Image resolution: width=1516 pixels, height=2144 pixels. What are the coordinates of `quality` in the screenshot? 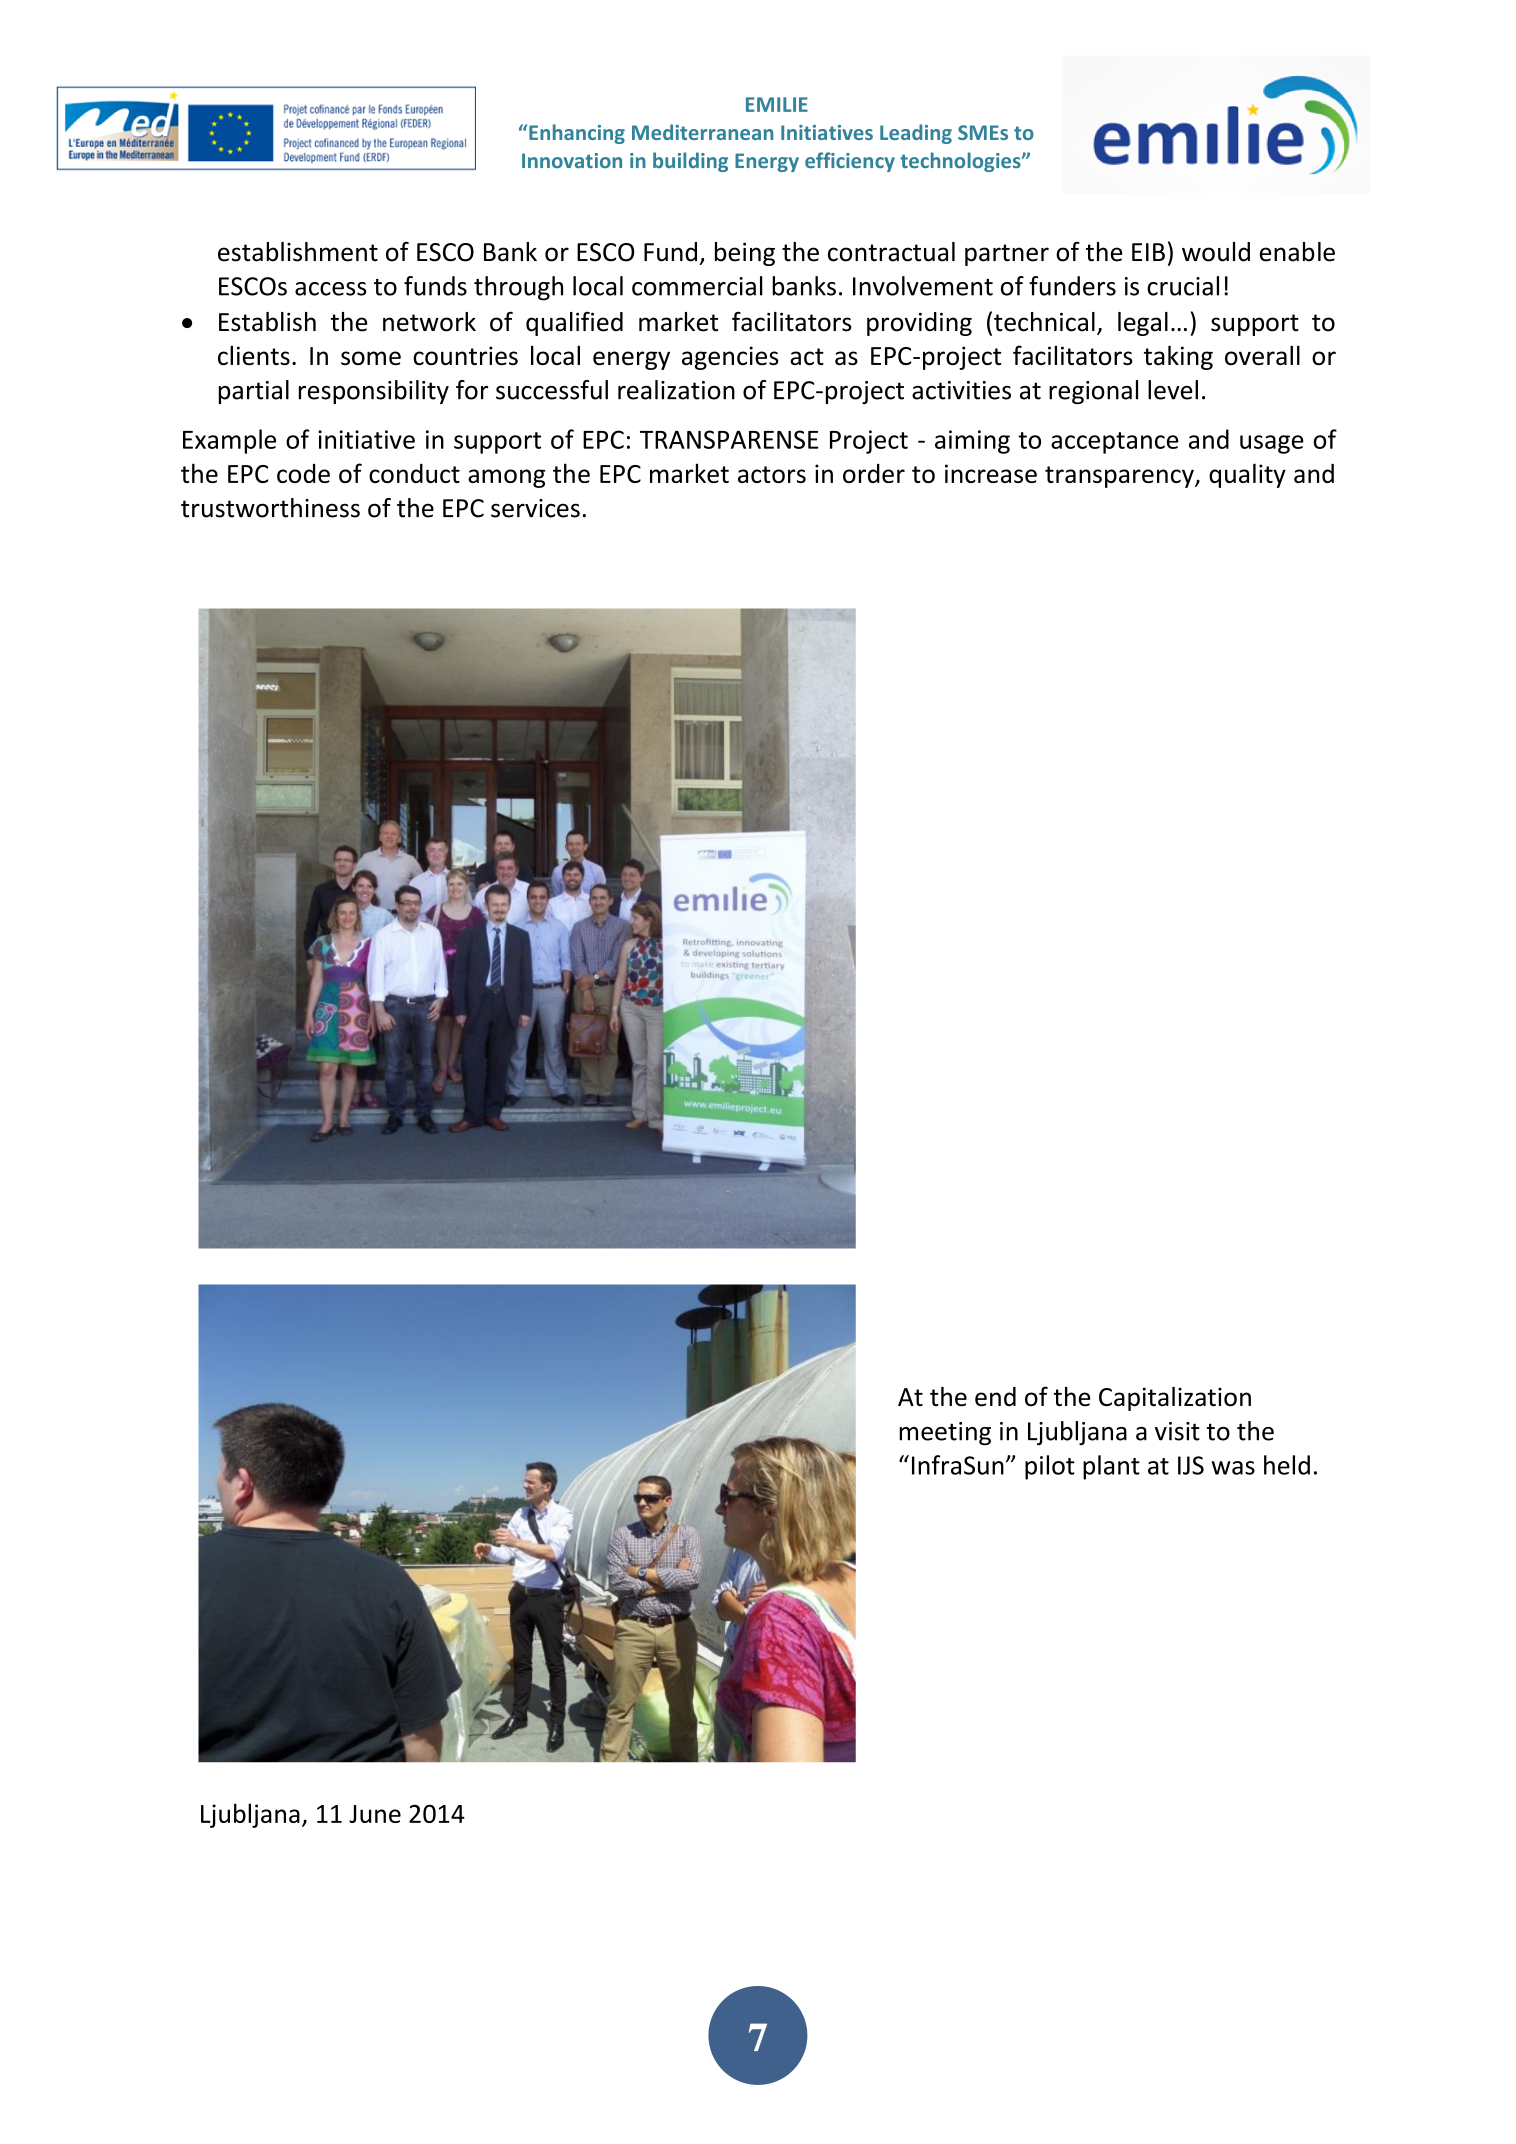 It's located at (1247, 475).
